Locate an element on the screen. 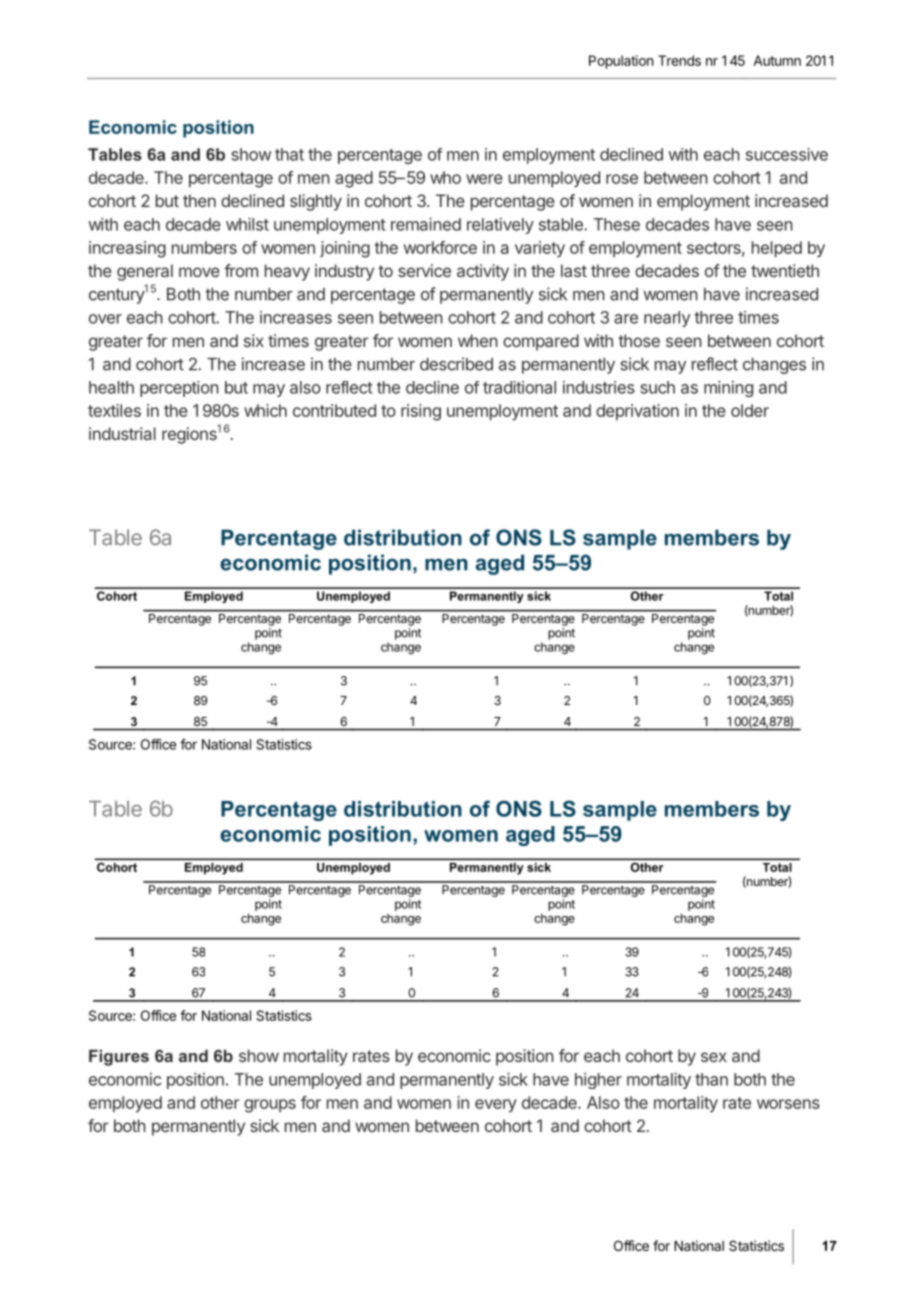  rising is located at coordinates (421, 412).
